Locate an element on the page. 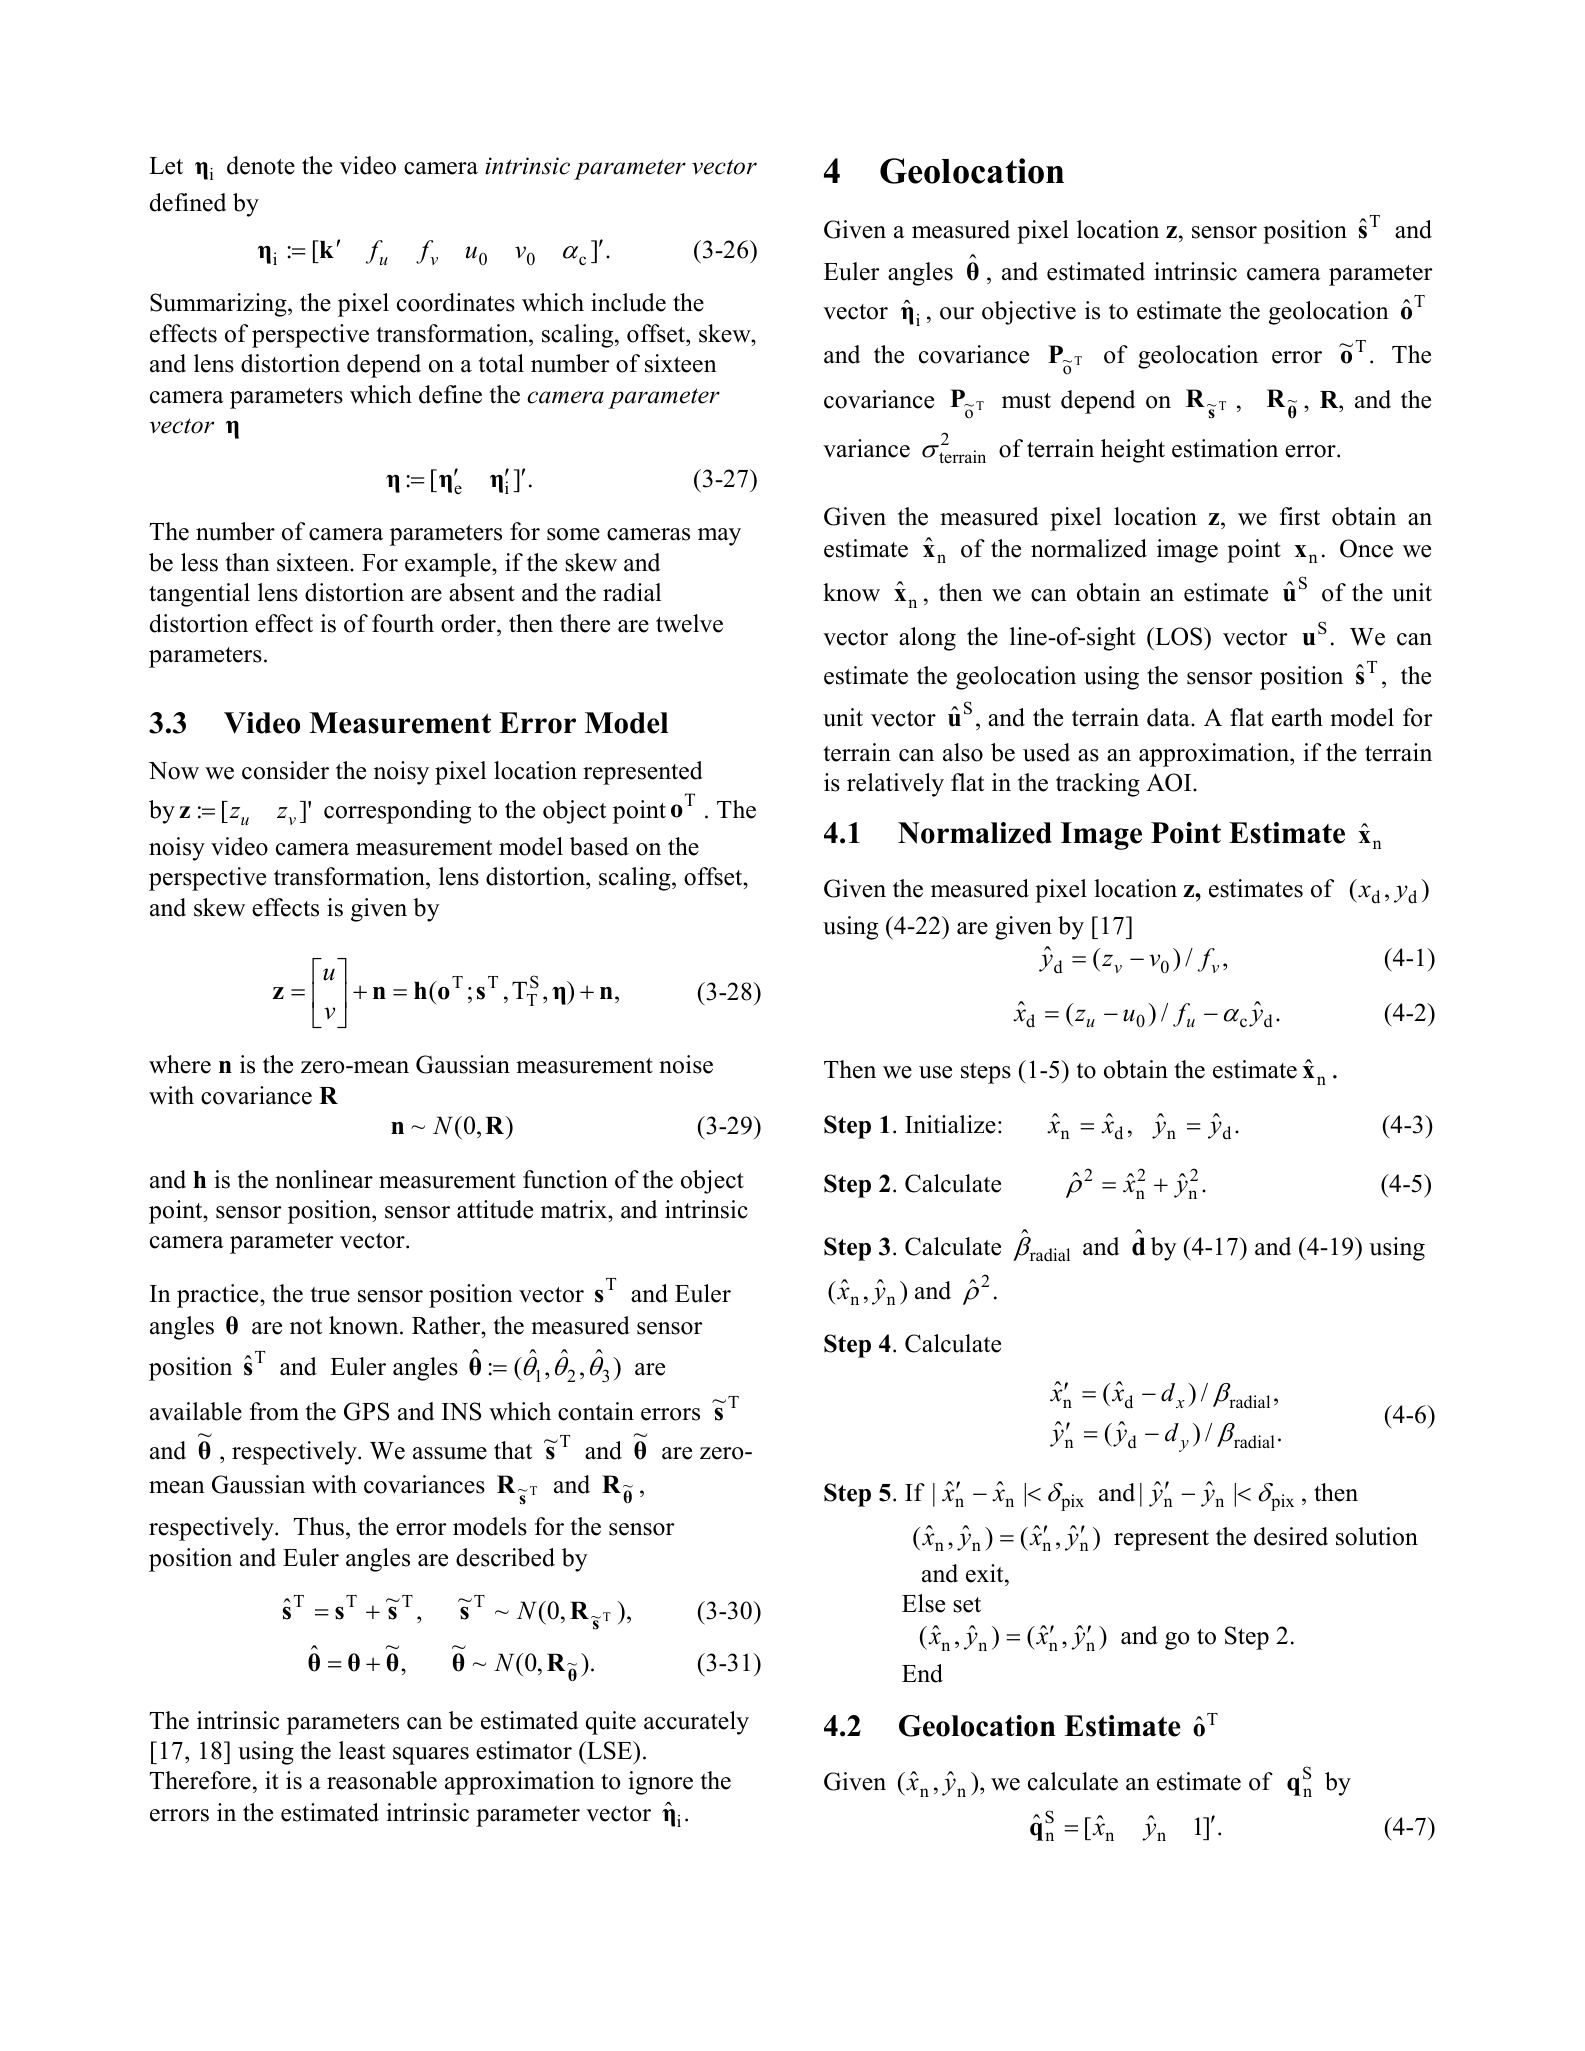 This document has height=2051, width=1585. where is located at coordinates (180, 1064).
